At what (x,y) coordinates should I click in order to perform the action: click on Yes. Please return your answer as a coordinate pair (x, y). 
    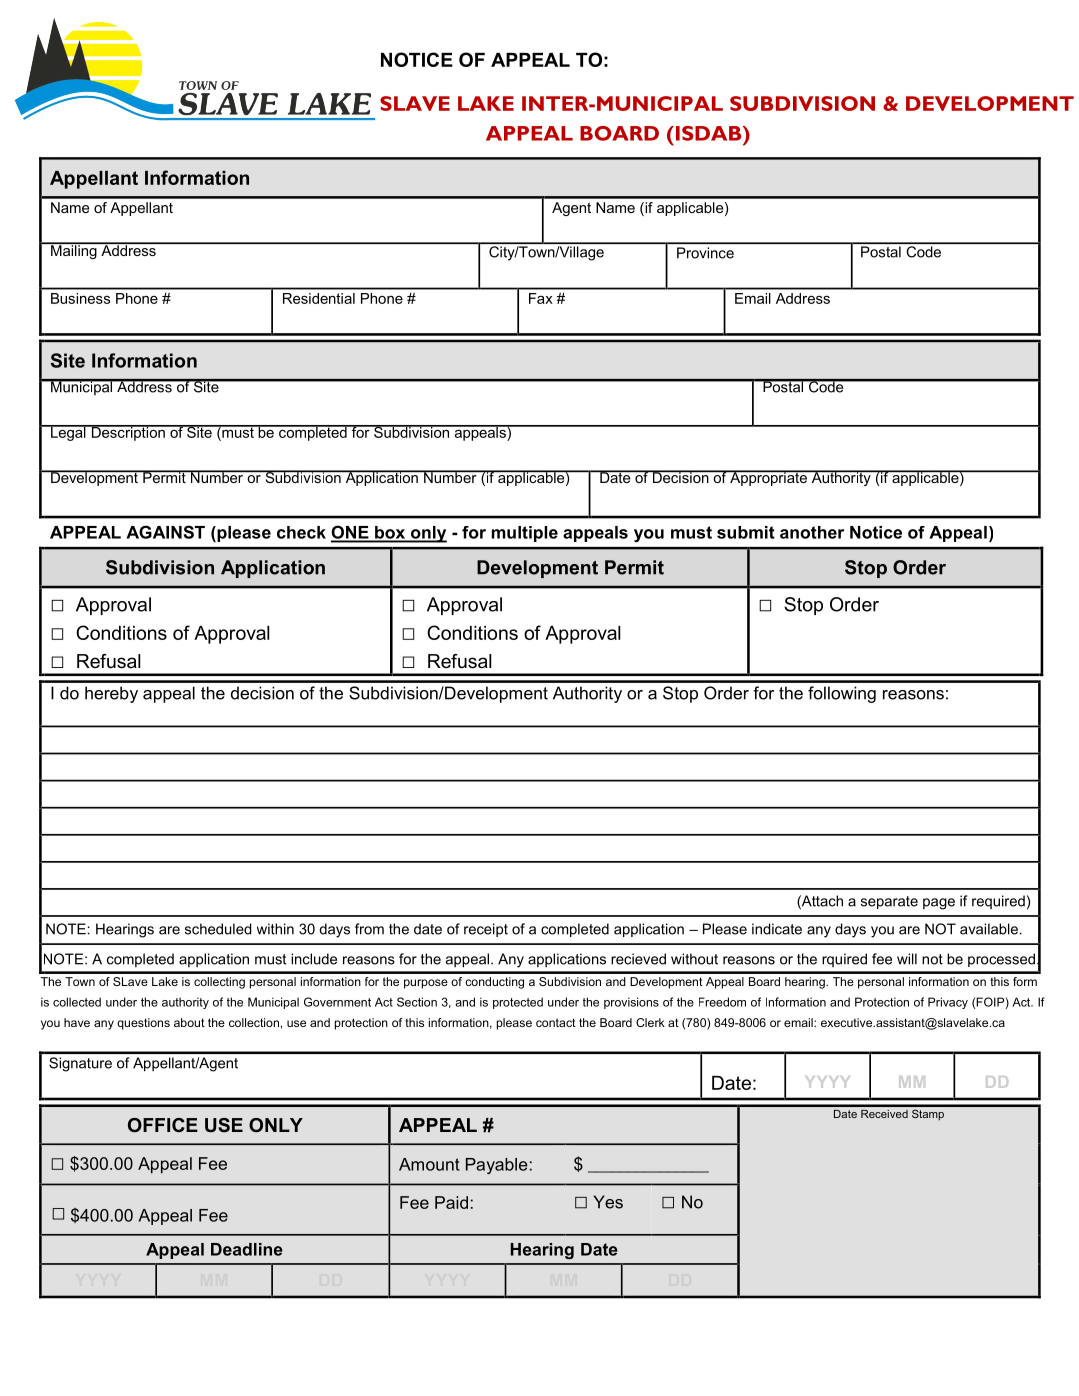
    Looking at the image, I should click on (608, 1202).
